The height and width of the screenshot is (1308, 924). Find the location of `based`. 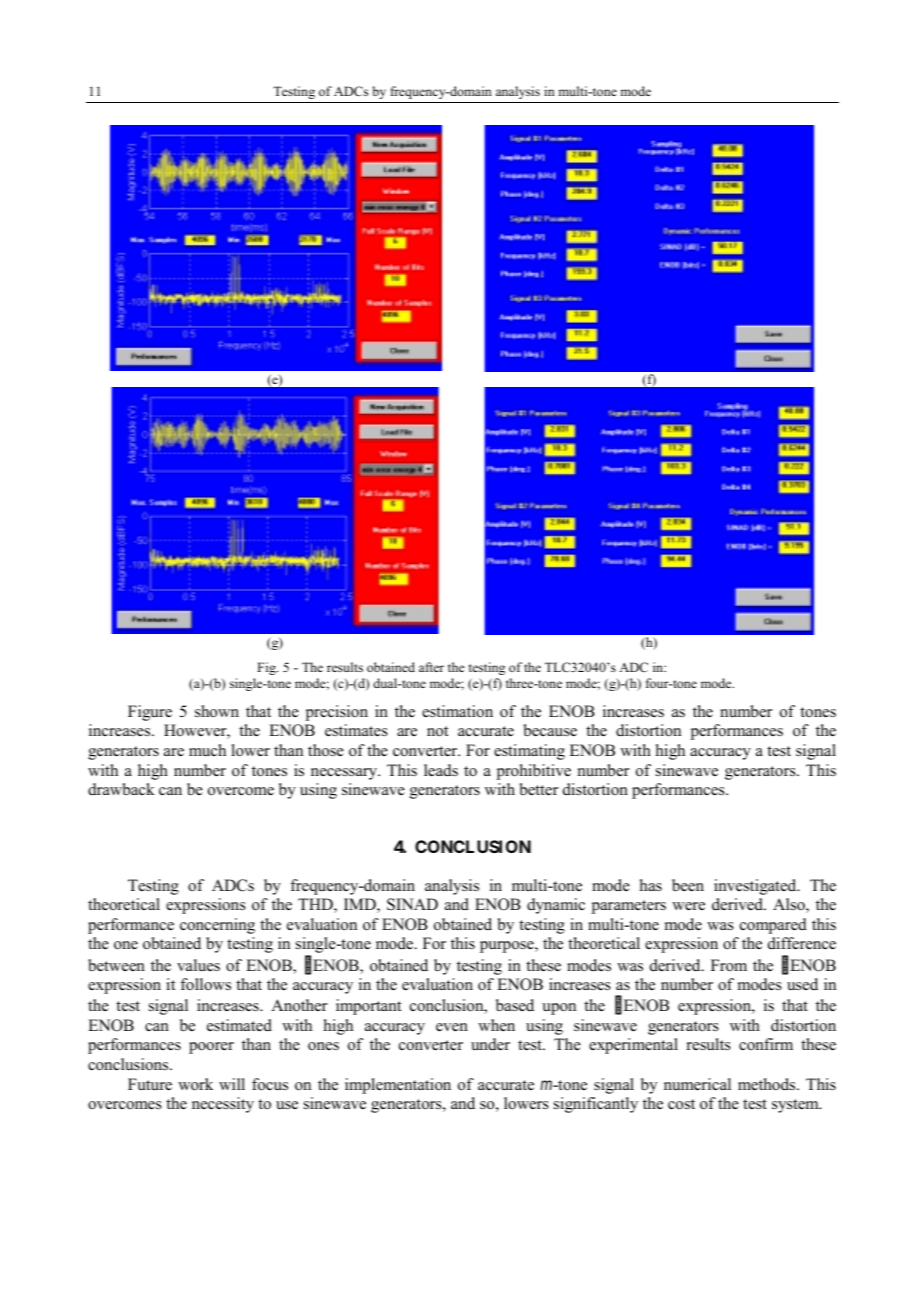

based is located at coordinates (515, 1005).
